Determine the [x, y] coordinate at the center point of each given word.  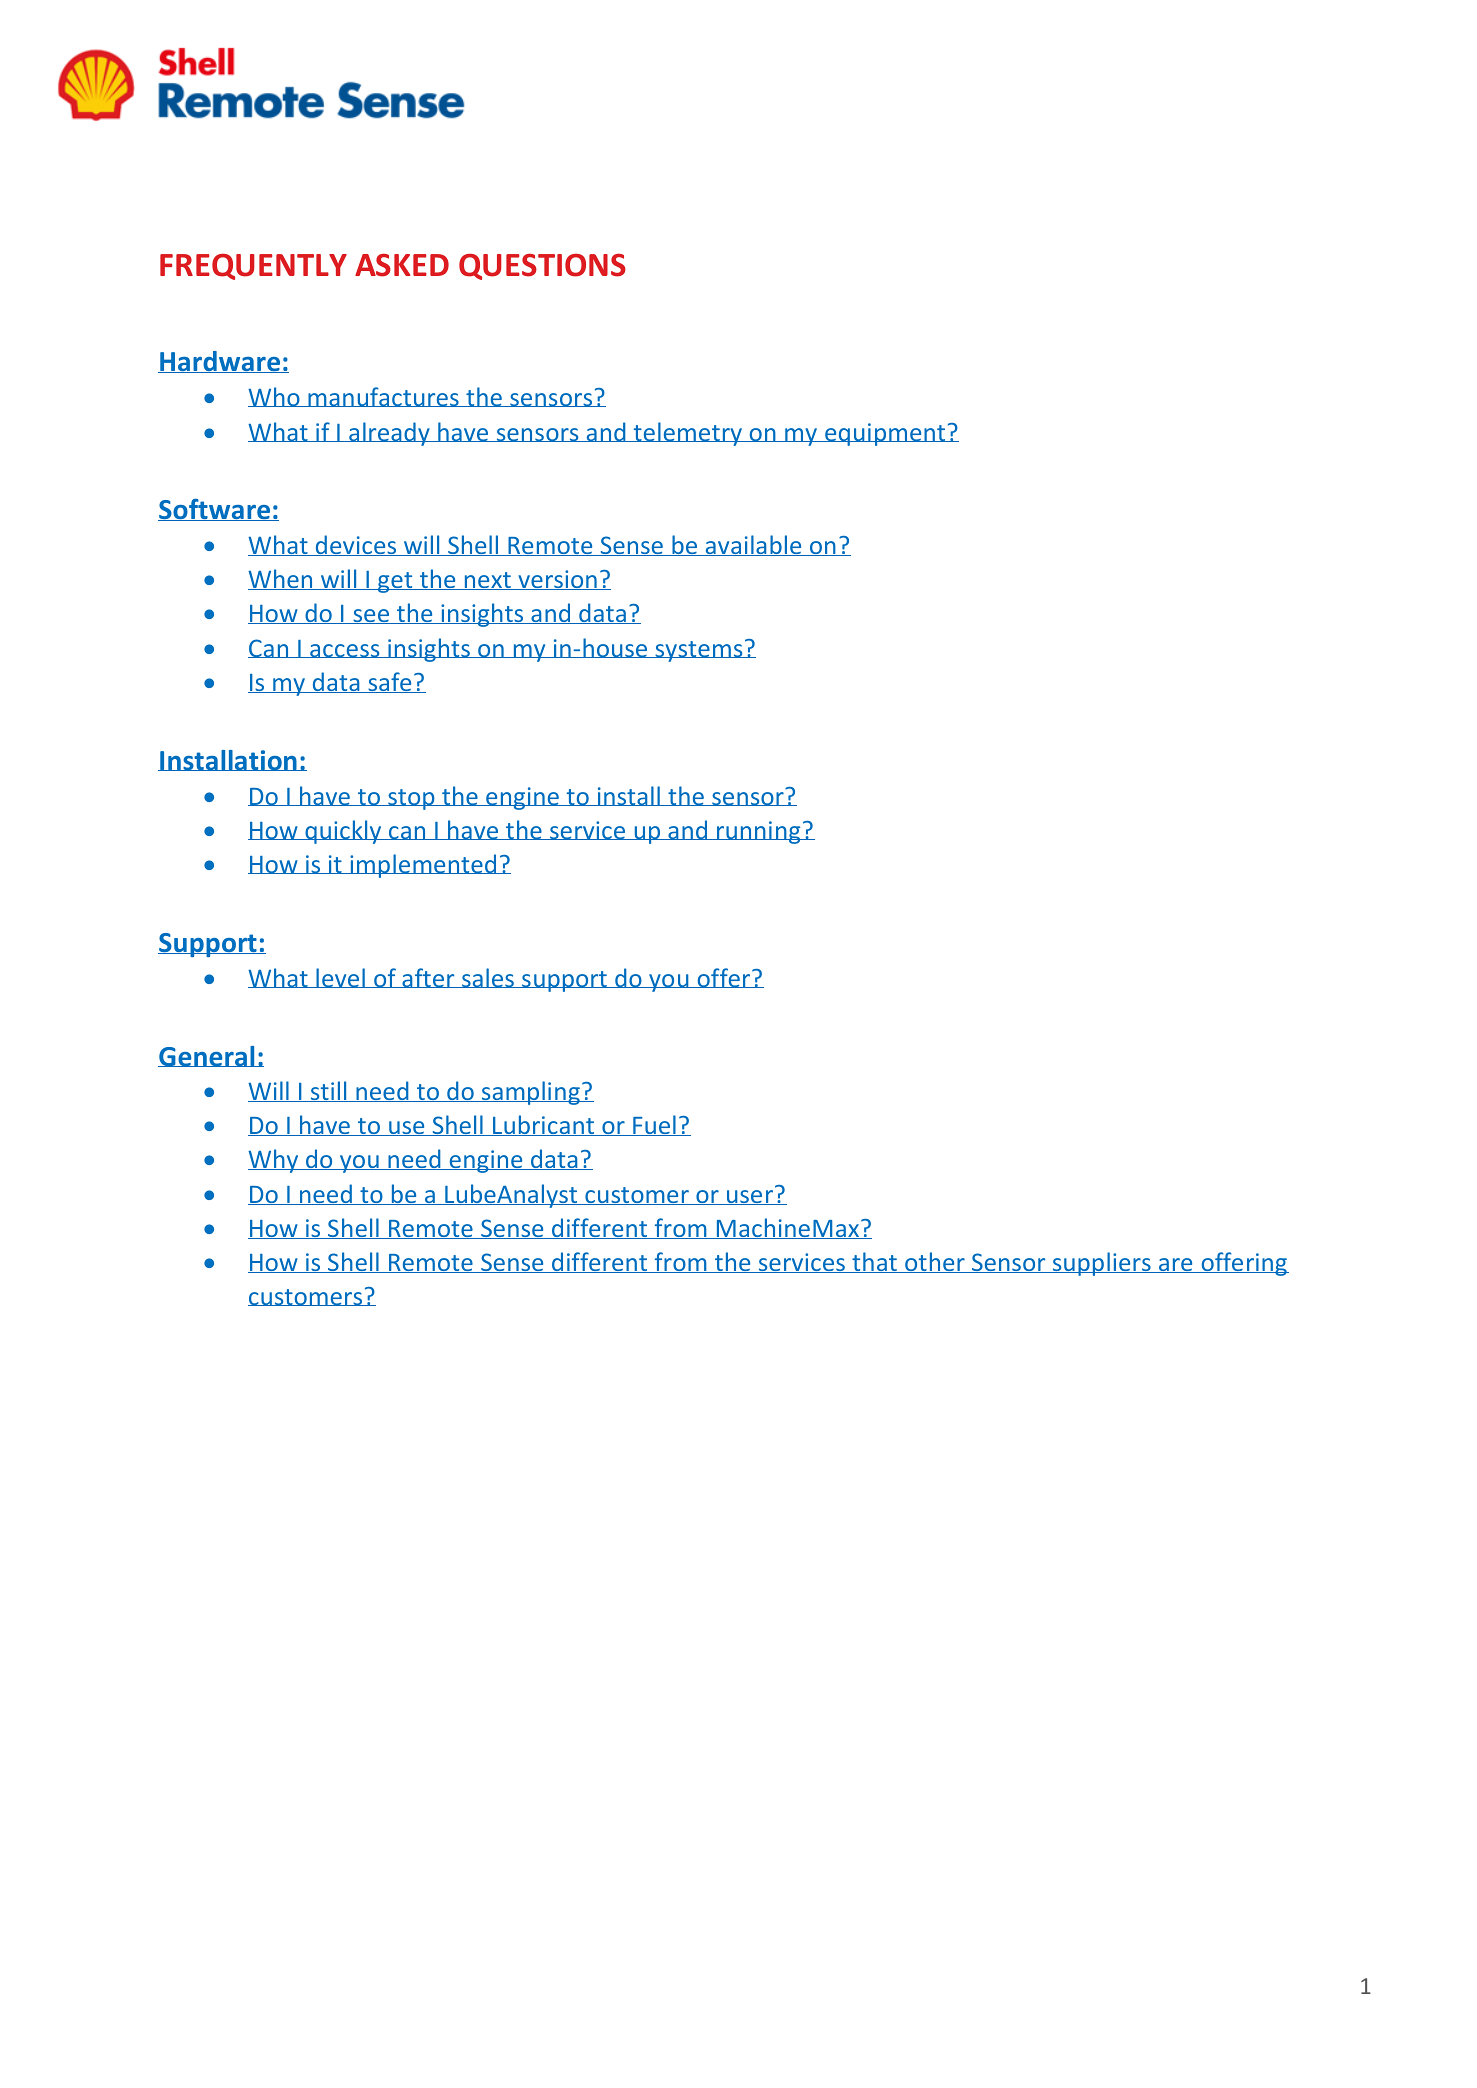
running [759, 832]
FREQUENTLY [253, 267]
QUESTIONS [542, 267]
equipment [885, 434]
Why [274, 1161]
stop [411, 799]
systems [699, 651]
